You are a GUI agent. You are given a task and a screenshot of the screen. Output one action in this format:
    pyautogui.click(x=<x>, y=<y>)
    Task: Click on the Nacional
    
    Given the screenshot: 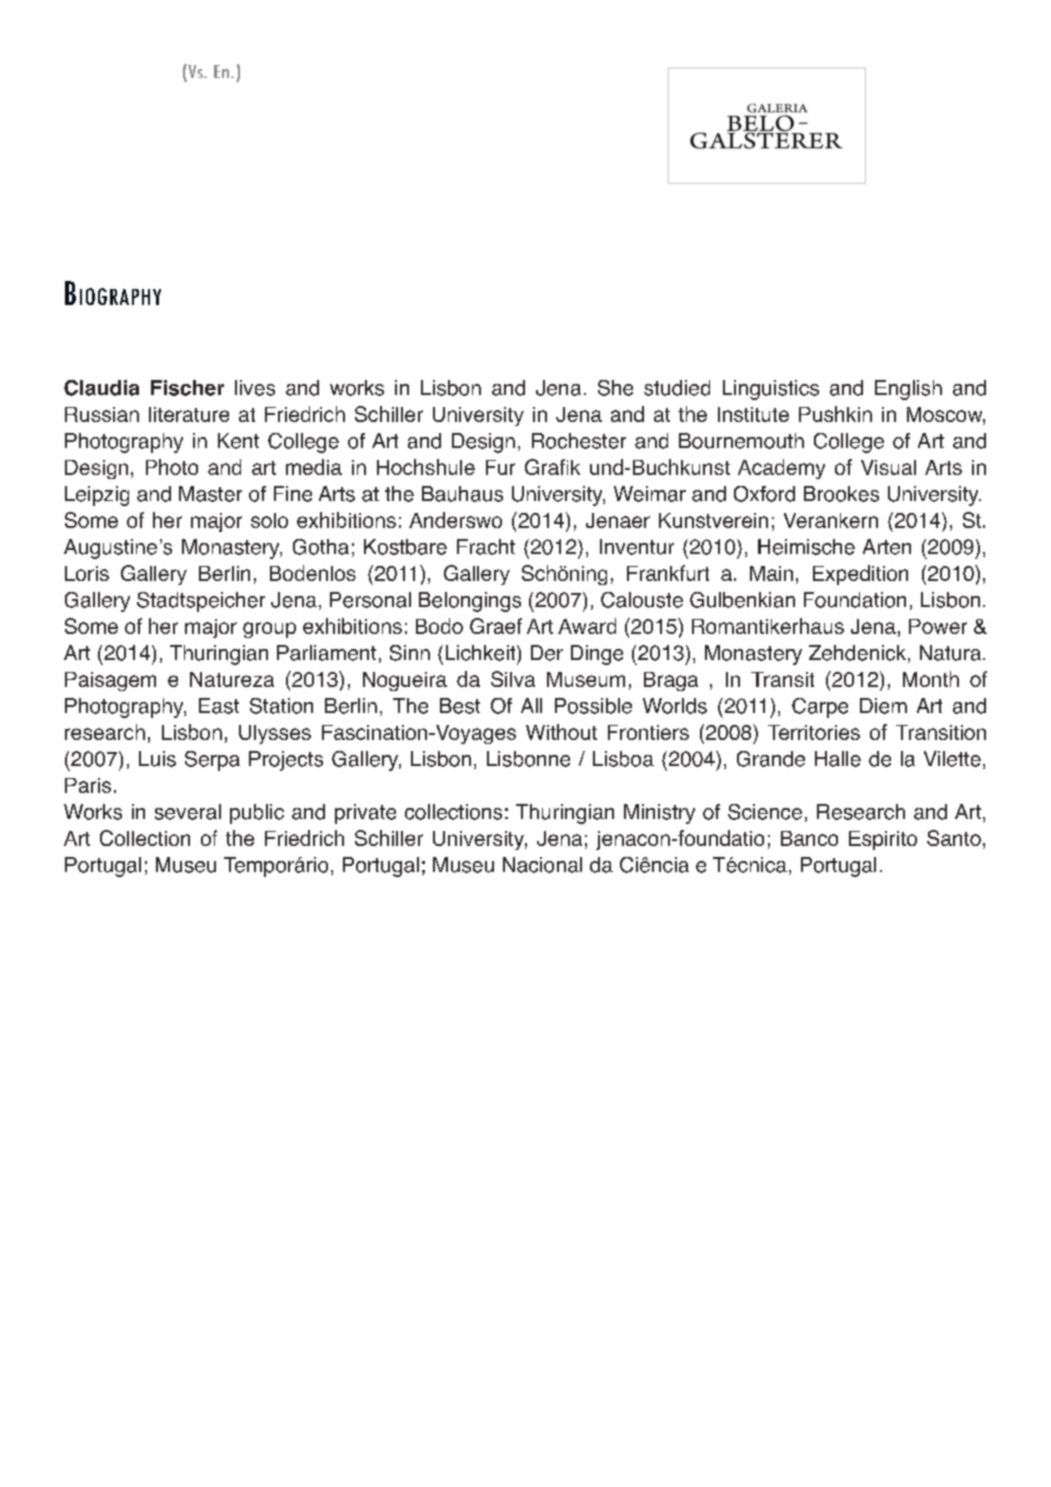 What is the action you would take?
    pyautogui.click(x=542, y=865)
